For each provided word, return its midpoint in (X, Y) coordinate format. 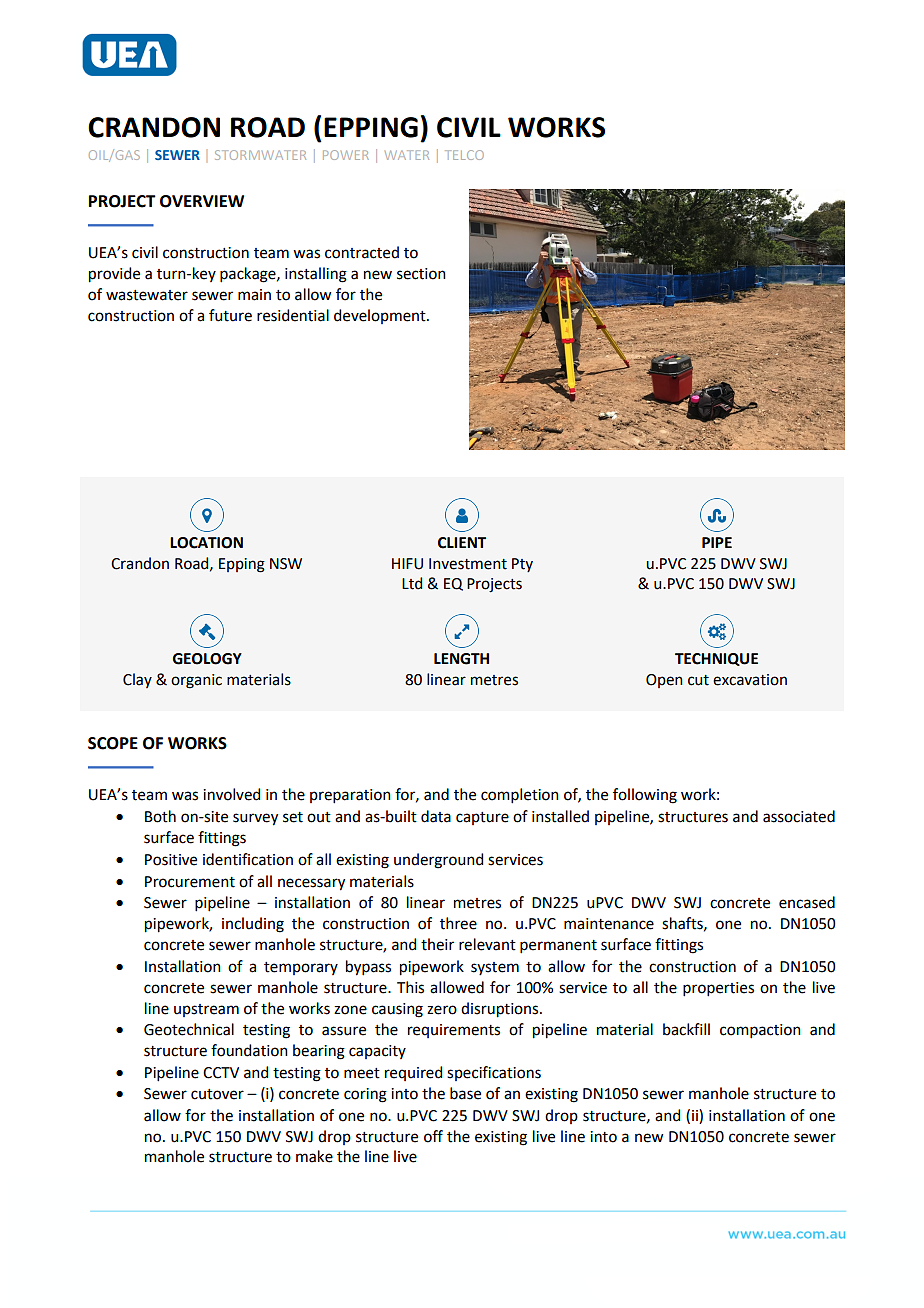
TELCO (464, 155)
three (458, 923)
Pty (522, 565)
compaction (760, 1031)
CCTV (221, 1073)
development (381, 316)
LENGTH (461, 659)
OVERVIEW (202, 201)
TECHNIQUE (716, 659)
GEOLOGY (207, 659)
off (433, 1136)
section (421, 274)
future (230, 315)
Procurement (190, 882)
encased (807, 902)
